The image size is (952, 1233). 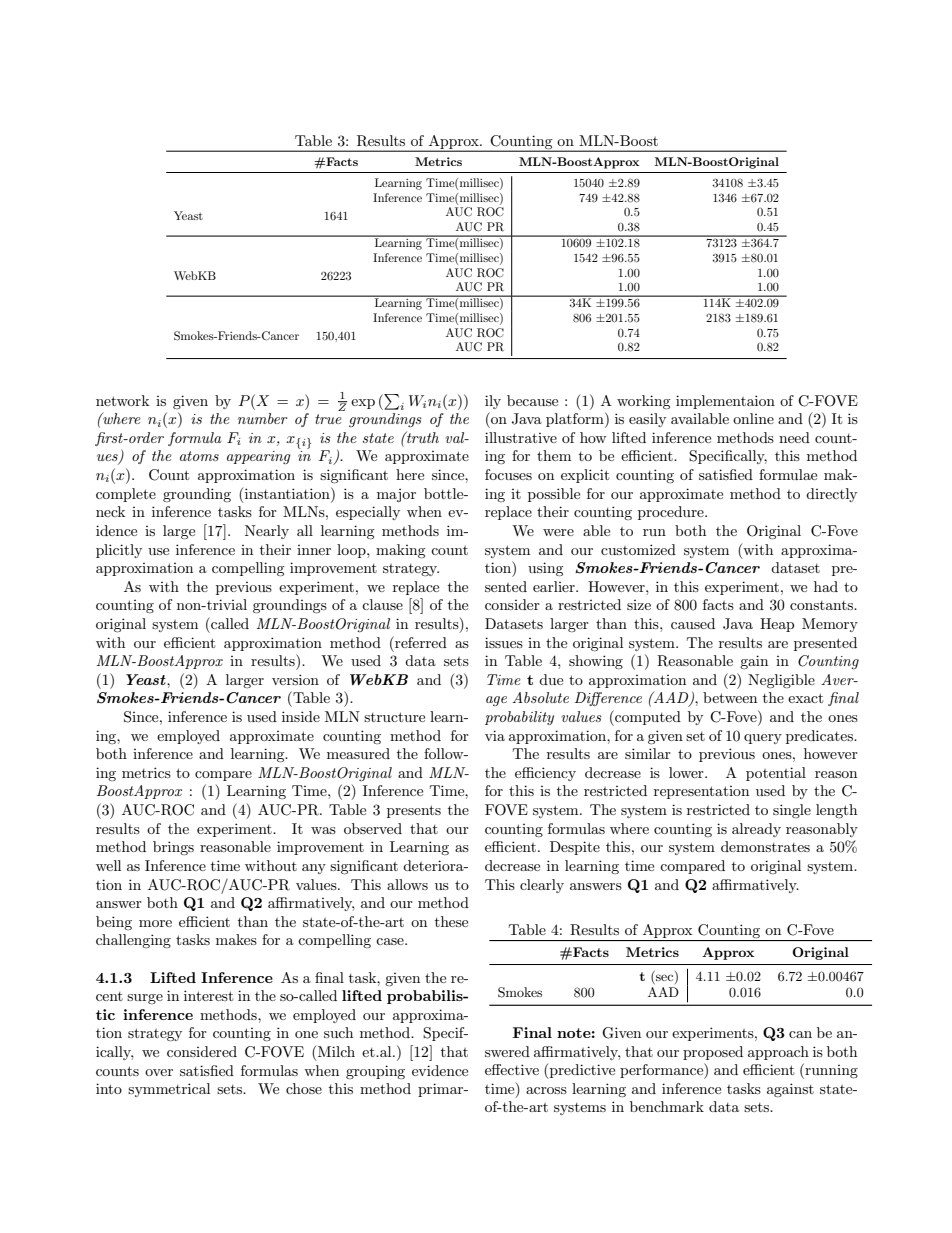 I want to click on efficiency, so click(x=545, y=774).
